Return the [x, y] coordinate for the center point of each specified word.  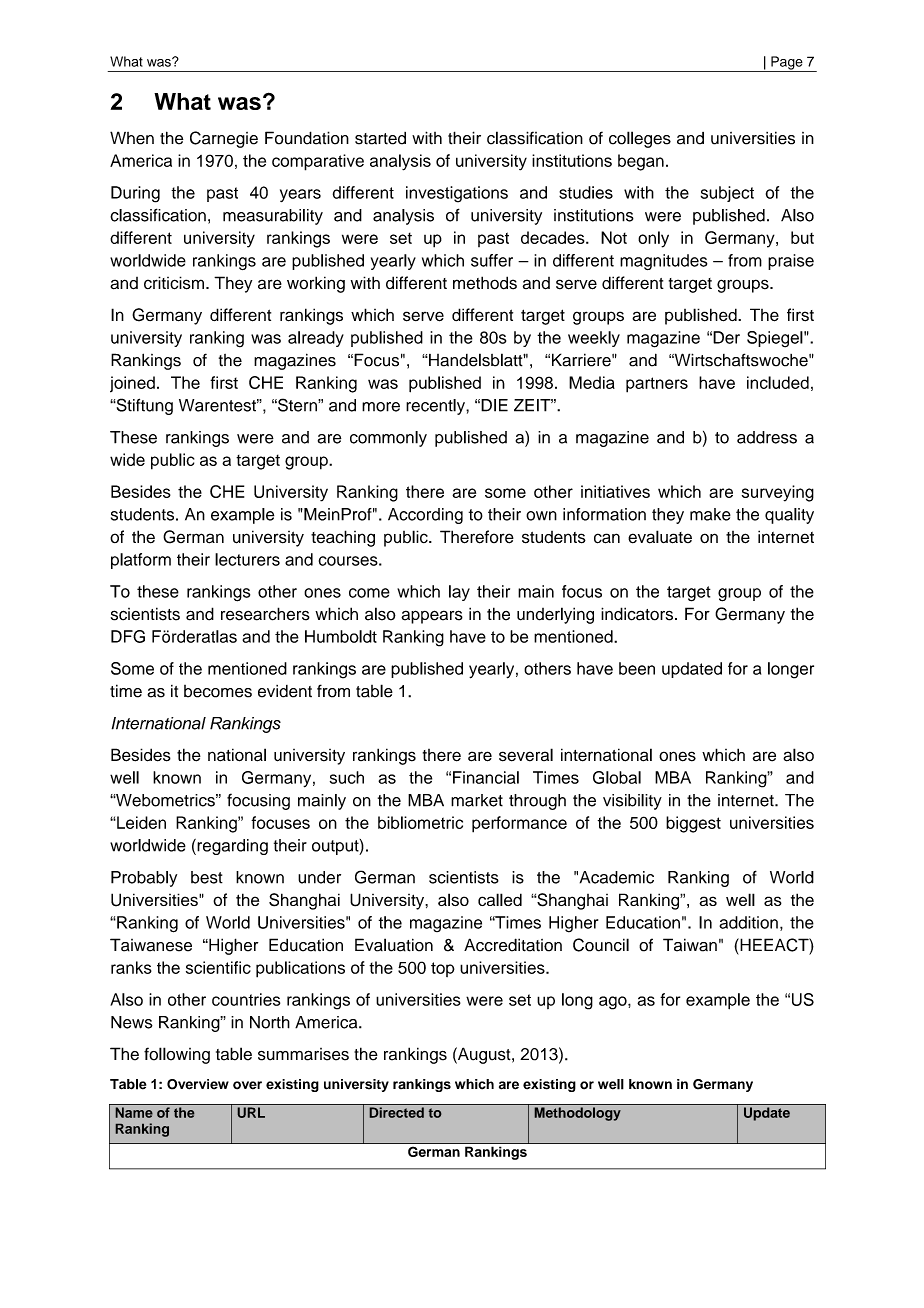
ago [614, 1003]
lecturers [247, 559]
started [380, 138]
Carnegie [224, 139]
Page [787, 64]
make [710, 514]
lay [459, 593]
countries [246, 999]
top [443, 969]
